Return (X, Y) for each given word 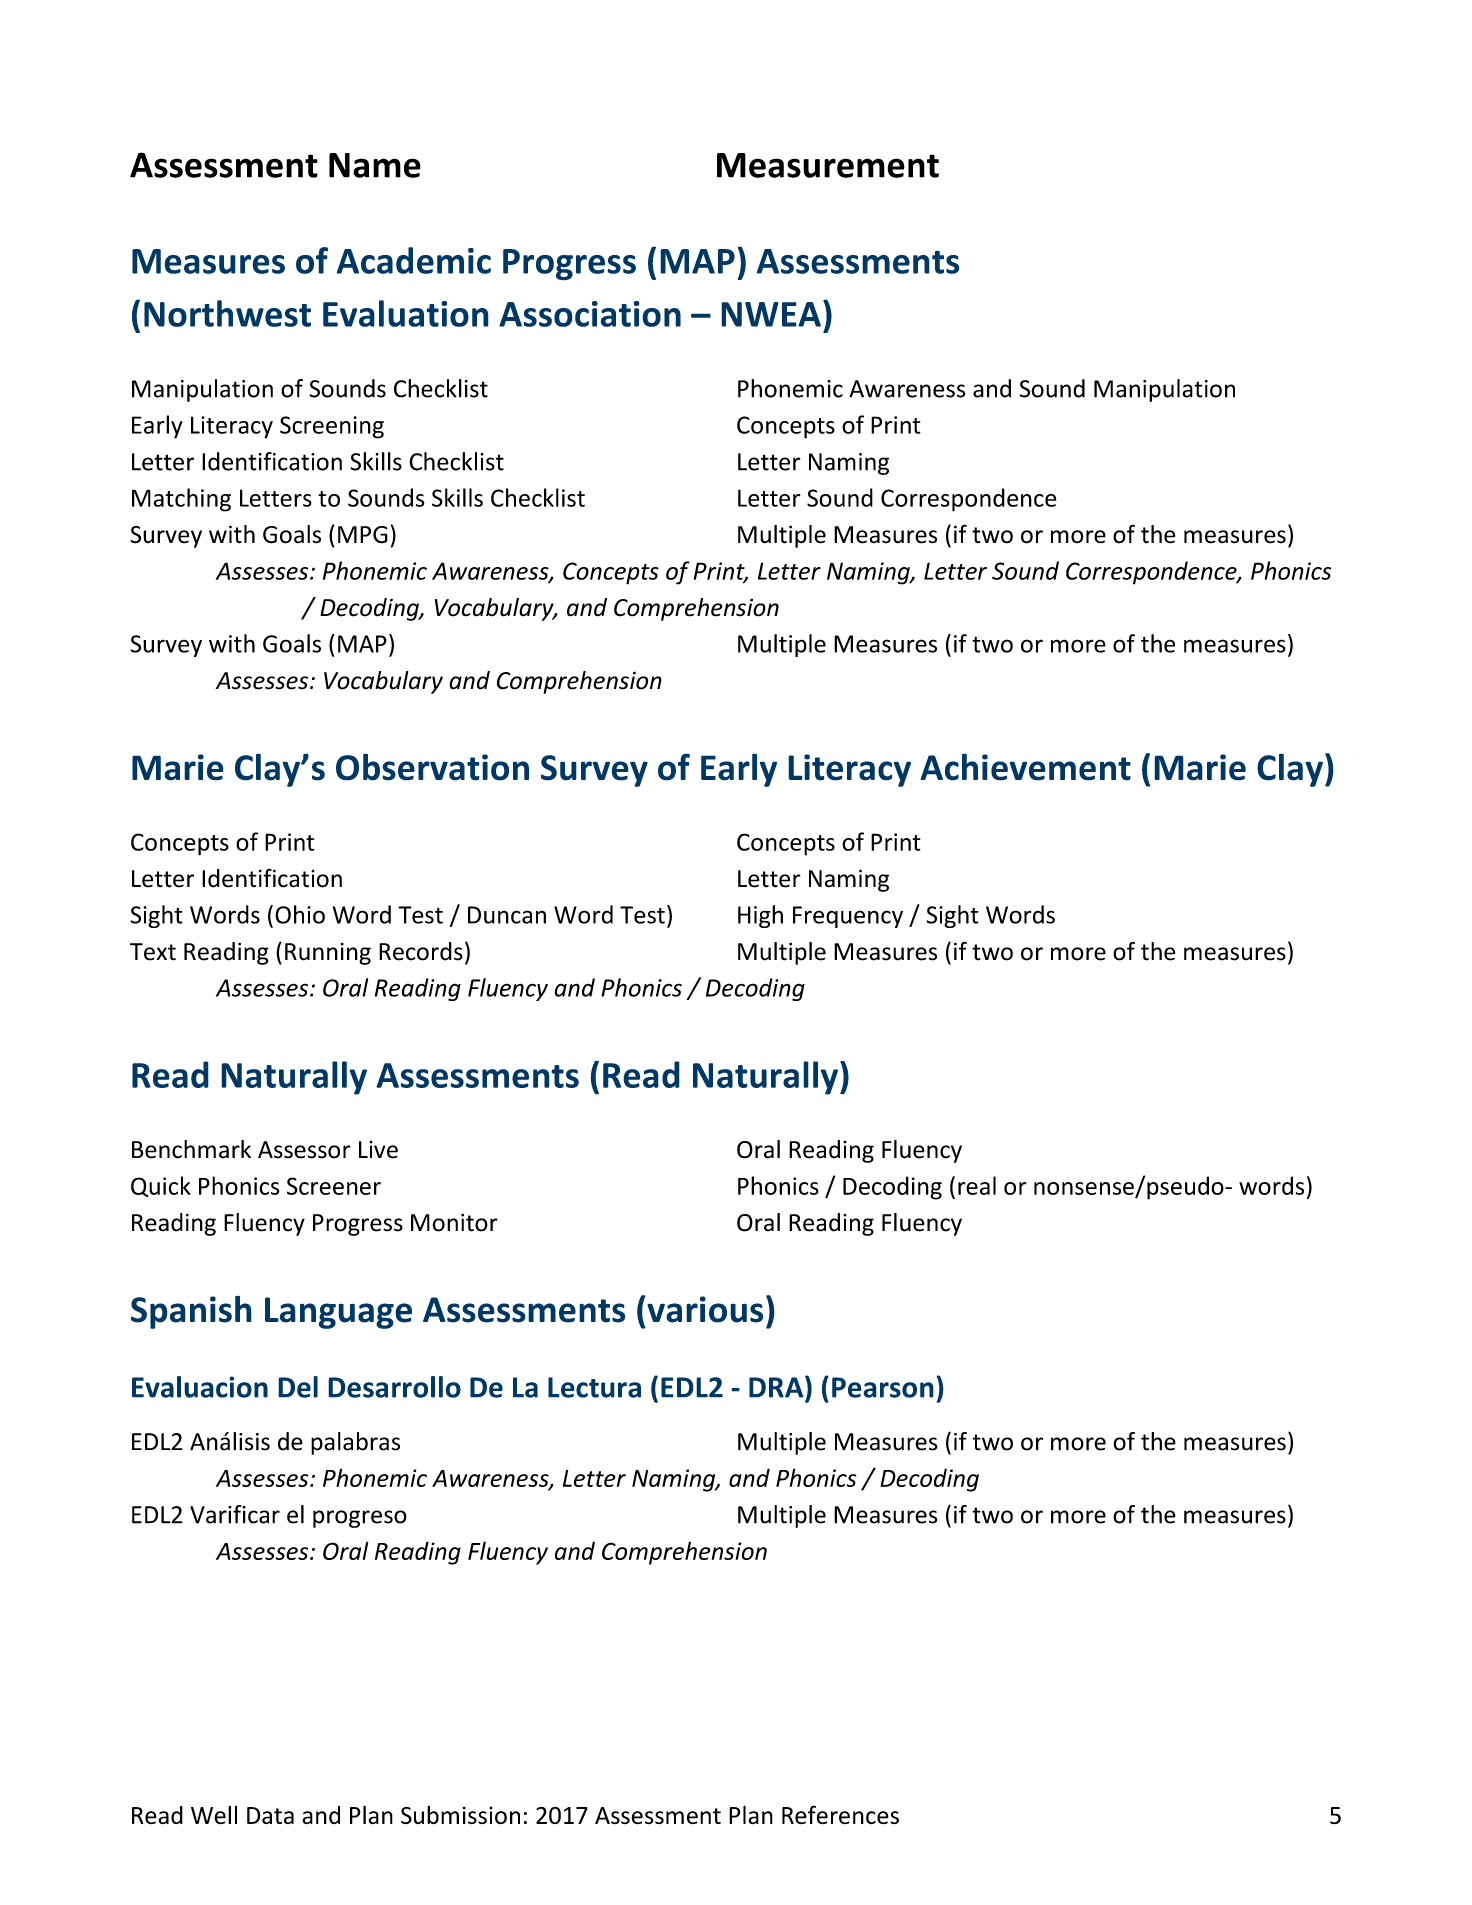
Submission (460, 1815)
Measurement (828, 165)
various (705, 1309)
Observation (432, 767)
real (977, 1185)
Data (270, 1815)
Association (590, 314)
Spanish (191, 1312)
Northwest (227, 313)
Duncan (507, 915)
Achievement (1026, 767)
